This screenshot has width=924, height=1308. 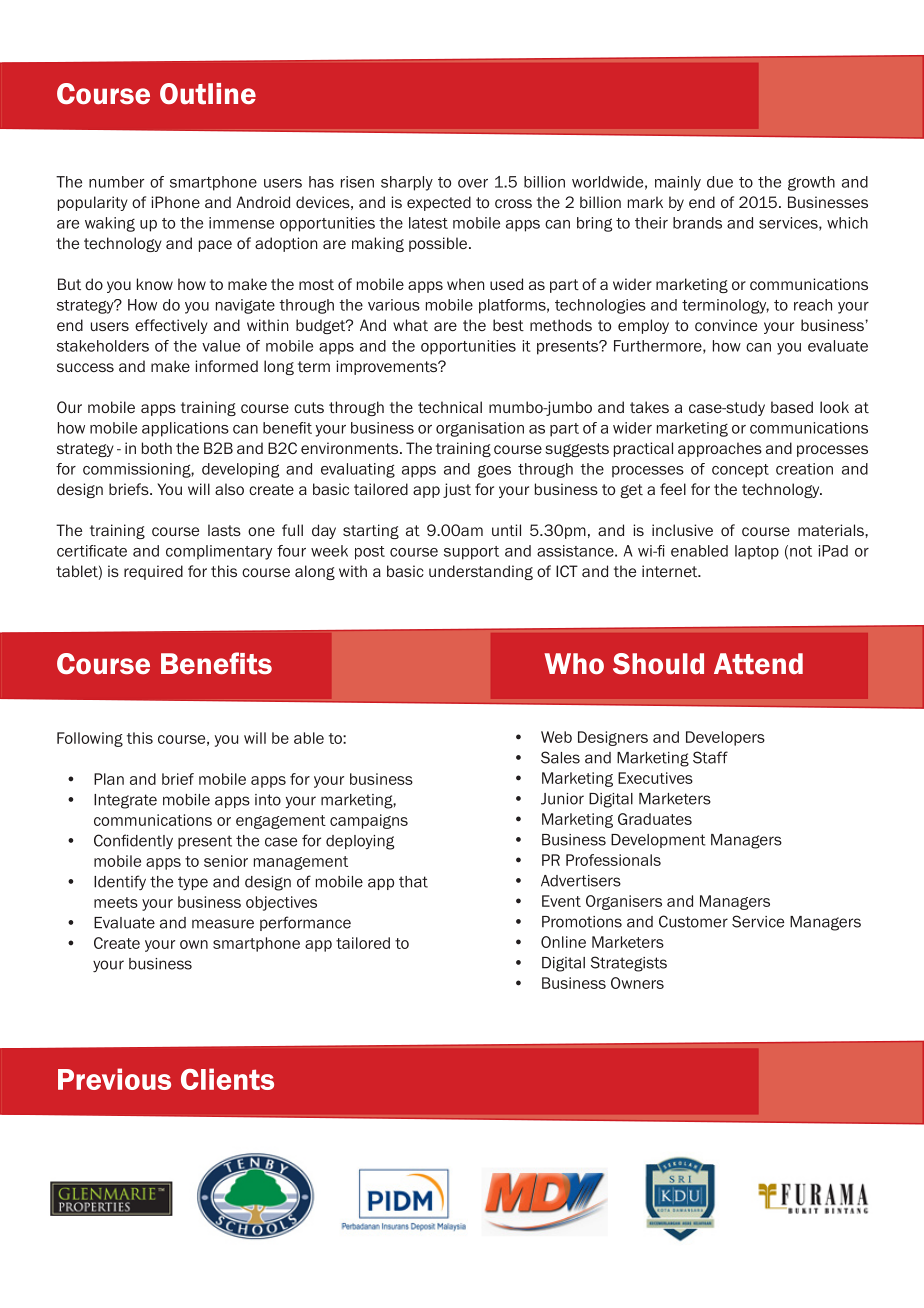 I want to click on required, so click(x=153, y=572).
